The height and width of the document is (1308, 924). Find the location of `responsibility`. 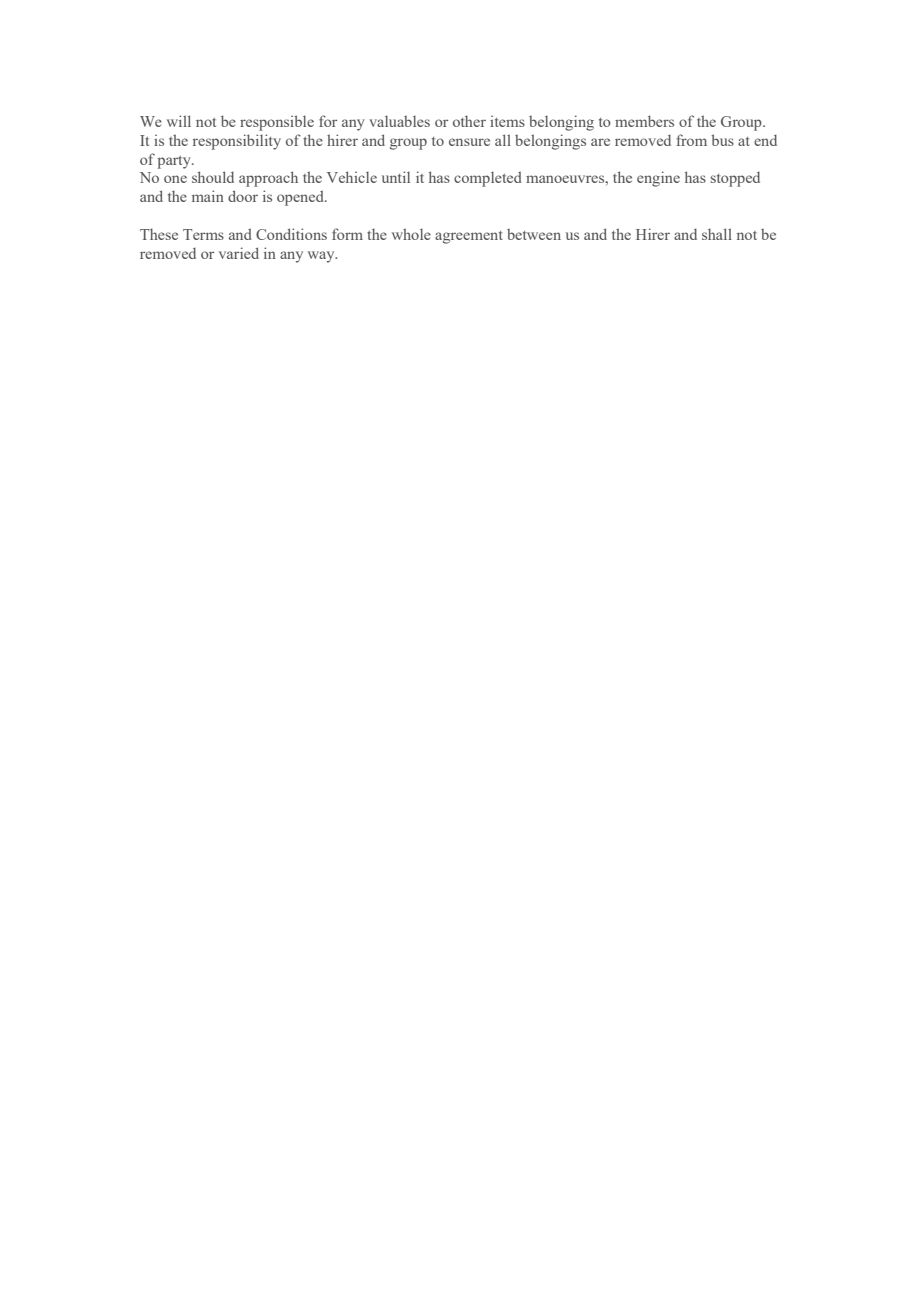

responsibility is located at coordinates (237, 142).
